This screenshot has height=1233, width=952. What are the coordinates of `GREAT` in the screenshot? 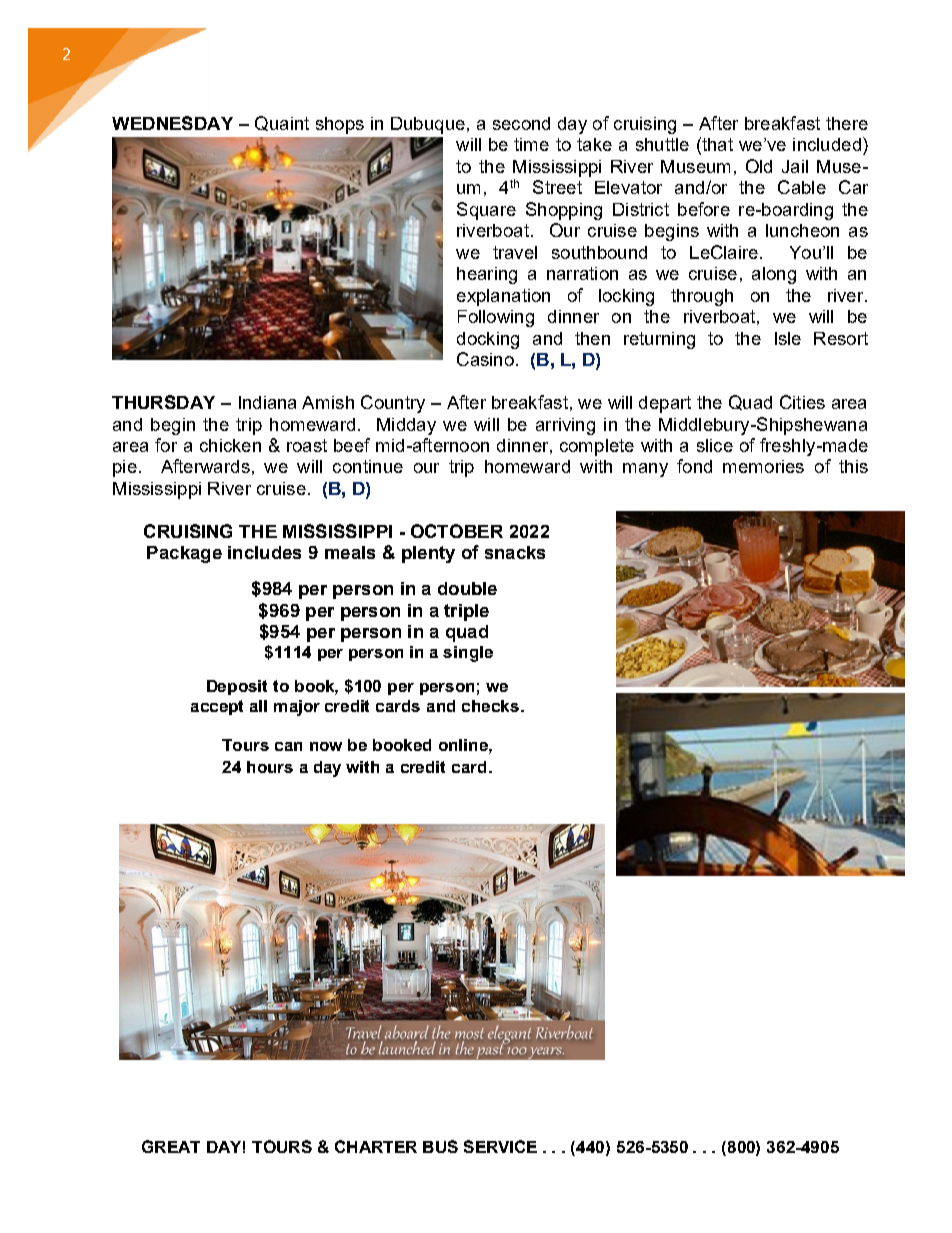 It's located at (171, 1146).
